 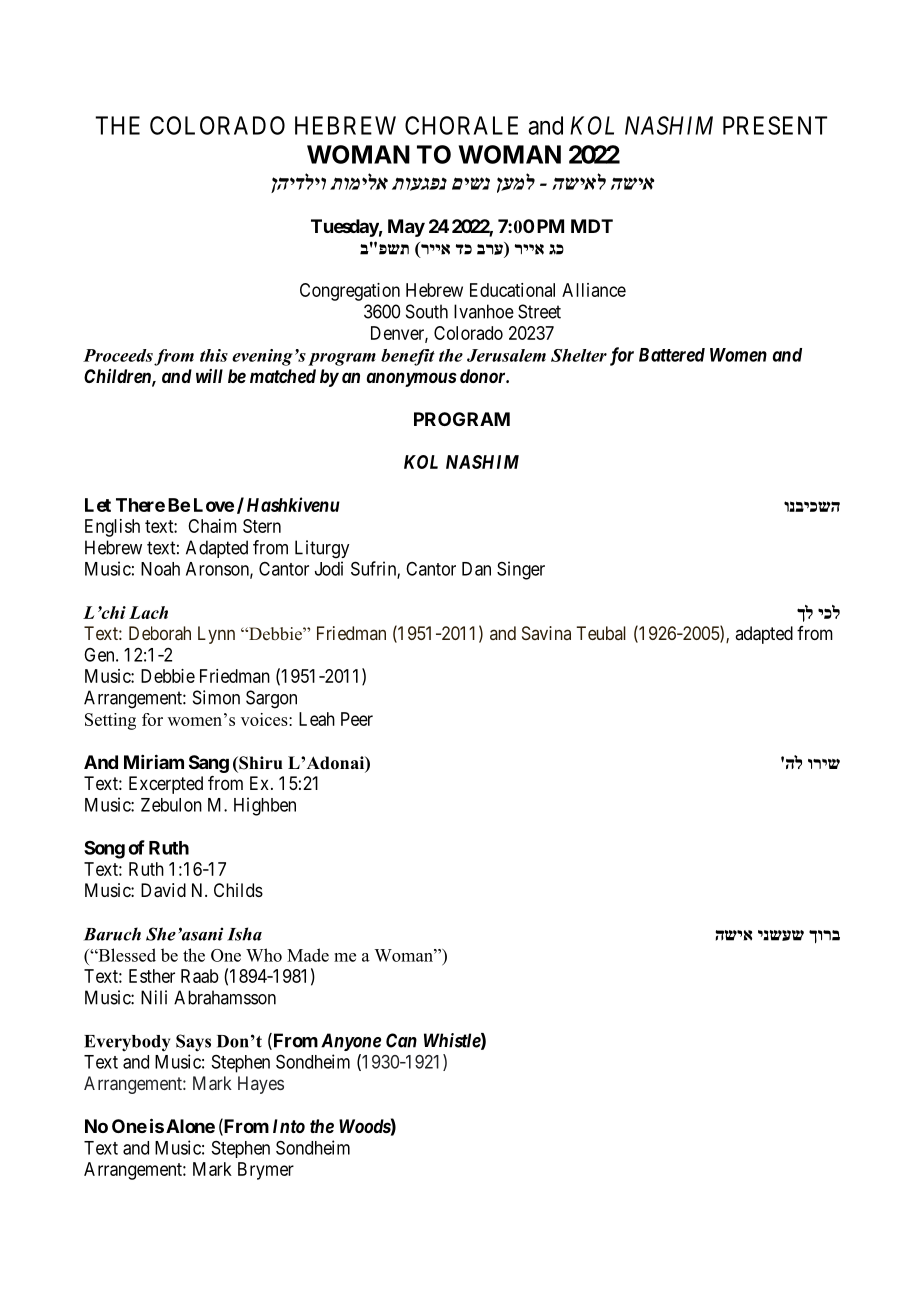 What do you see at coordinates (672, 355) in the screenshot?
I see `Battered` at bounding box center [672, 355].
